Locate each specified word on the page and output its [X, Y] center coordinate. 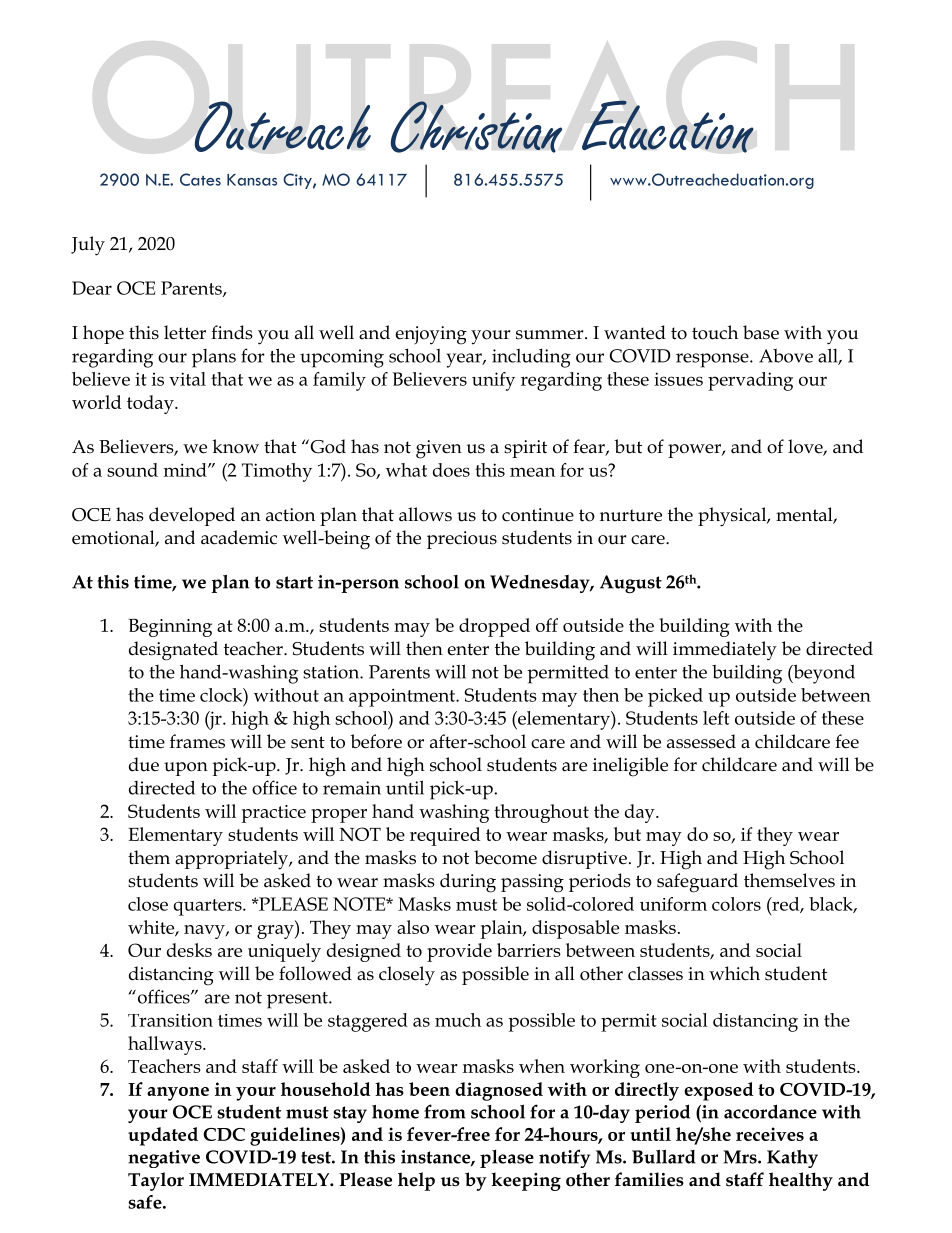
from [445, 1111]
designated [173, 651]
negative [164, 1159]
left [716, 718]
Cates [200, 179]
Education [668, 126]
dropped [494, 627]
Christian [476, 127]
